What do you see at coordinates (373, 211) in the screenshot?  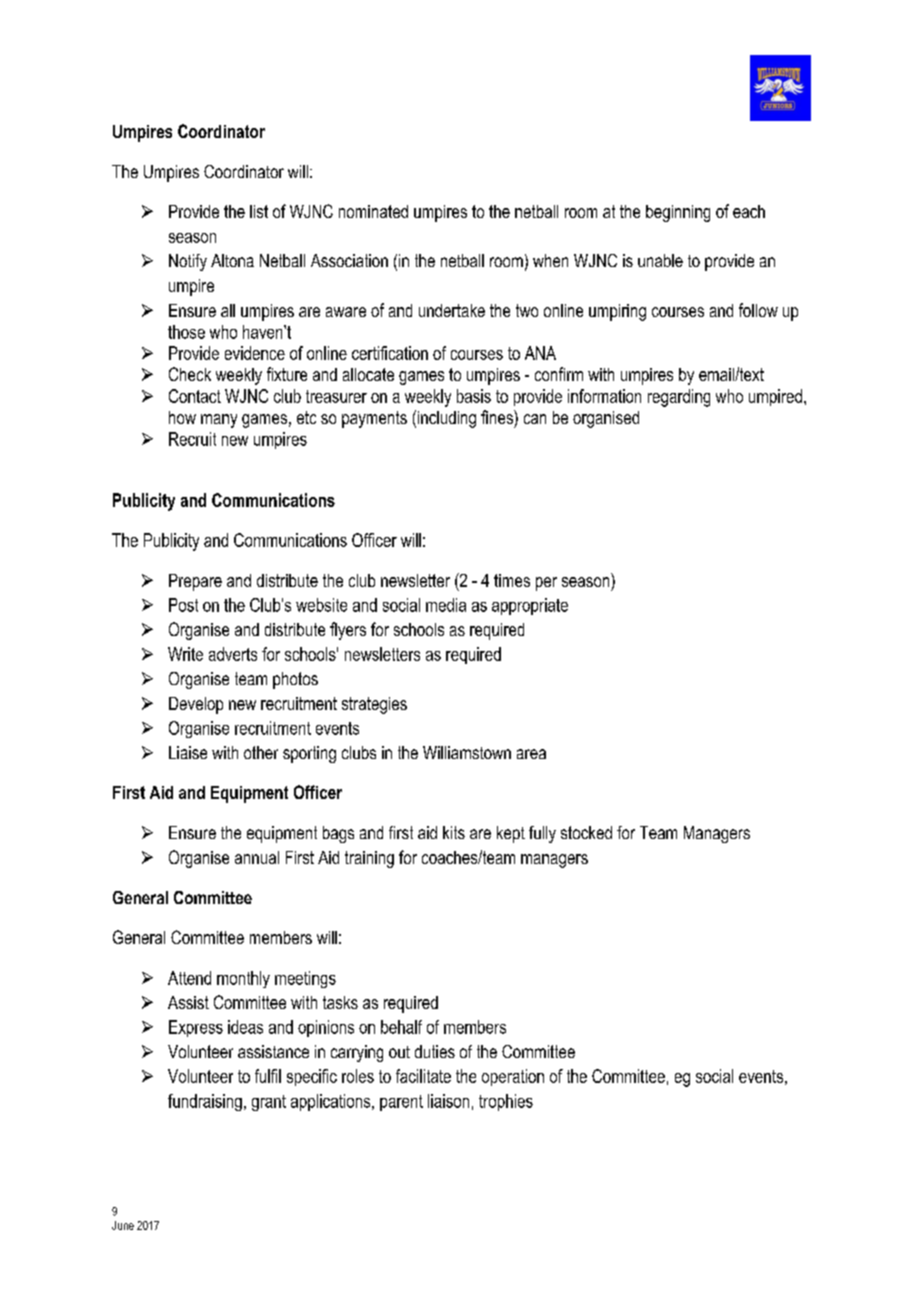 I see `nominated` at bounding box center [373, 211].
